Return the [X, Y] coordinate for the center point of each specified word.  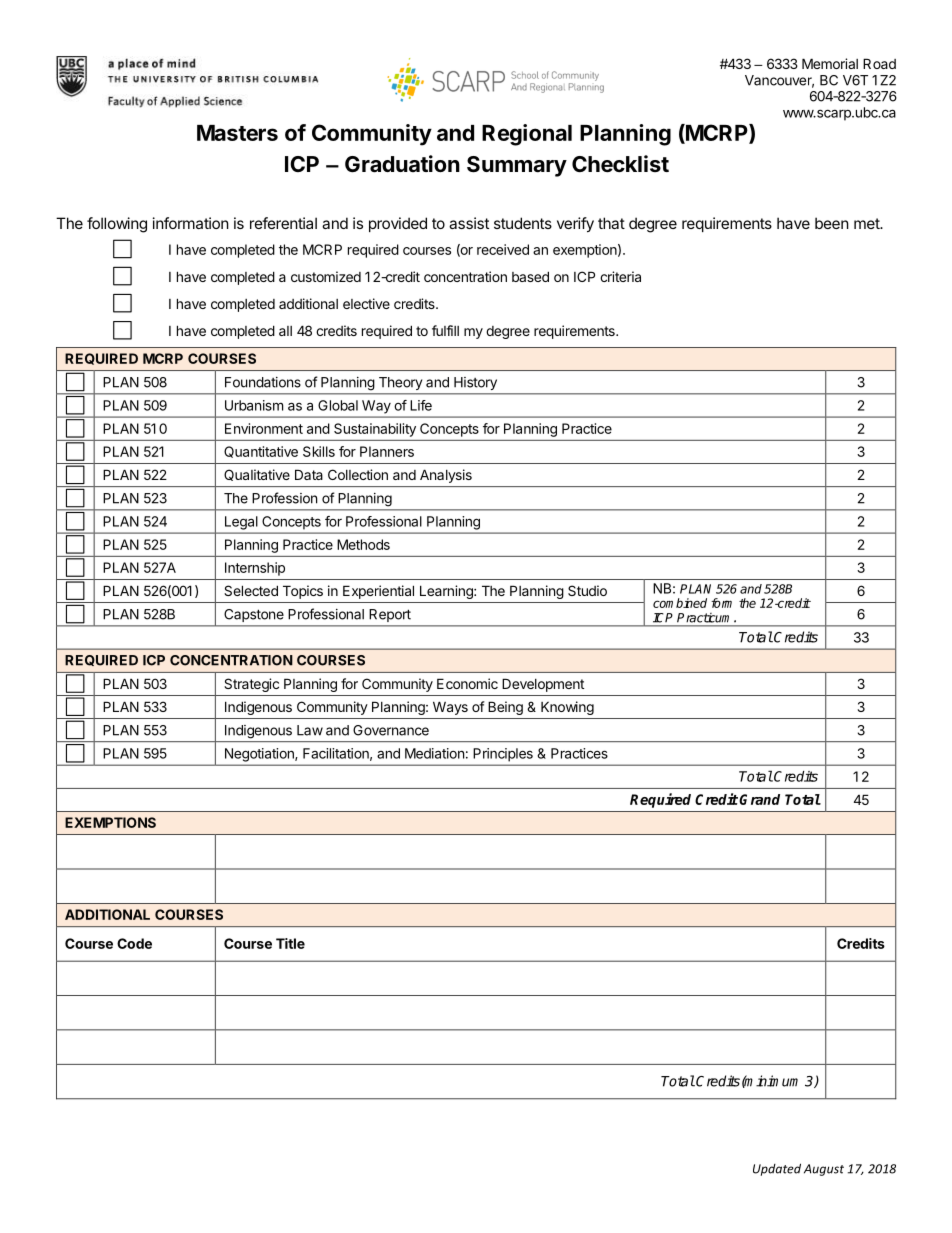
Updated [777, 1169]
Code [134, 943]
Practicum [706, 618]
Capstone [254, 615]
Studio [587, 590]
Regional [527, 135]
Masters [237, 133]
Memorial [830, 63]
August [824, 1170]
